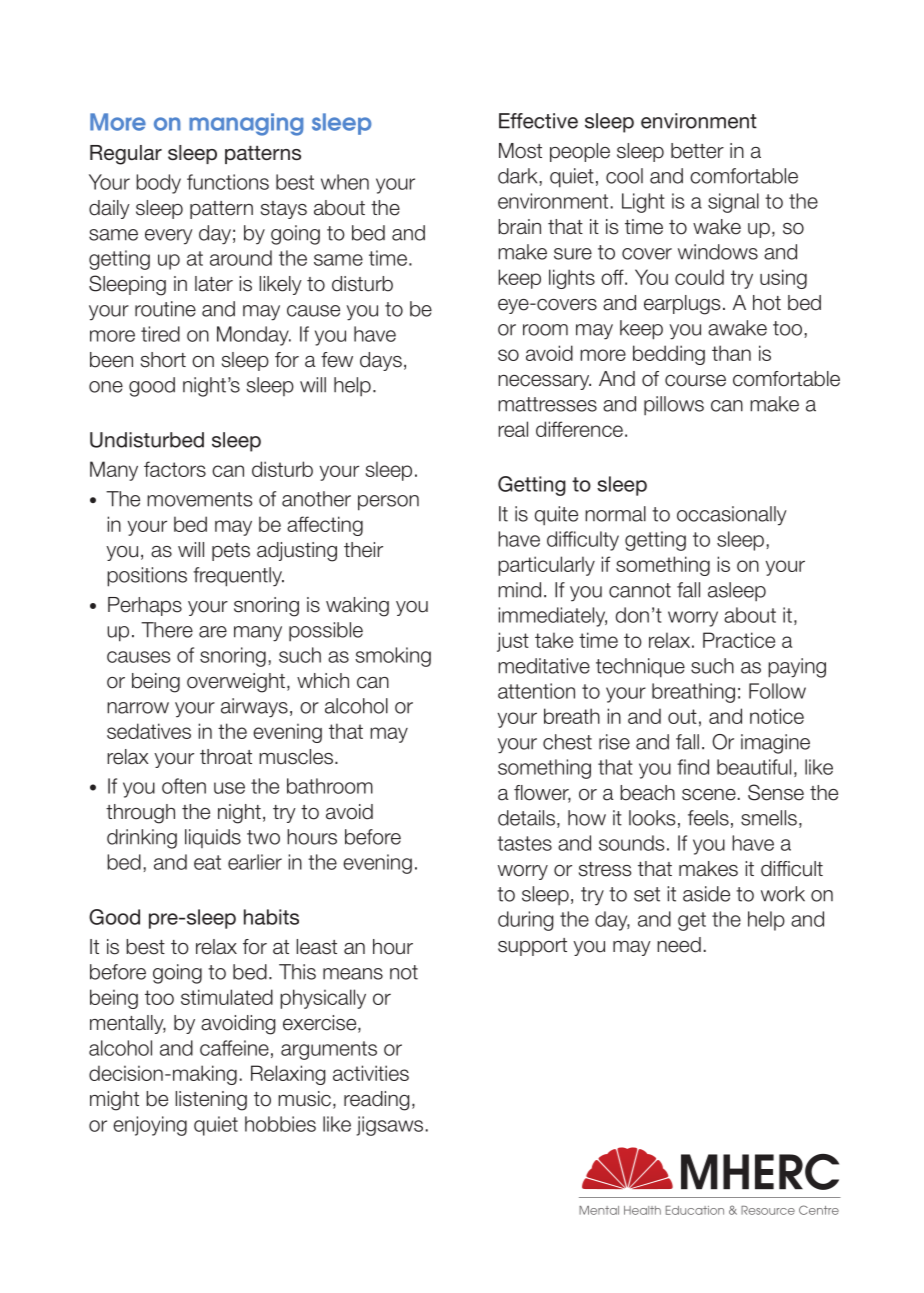 The height and width of the document is (1293, 924). What do you see at coordinates (697, 151) in the document?
I see `better` at bounding box center [697, 151].
